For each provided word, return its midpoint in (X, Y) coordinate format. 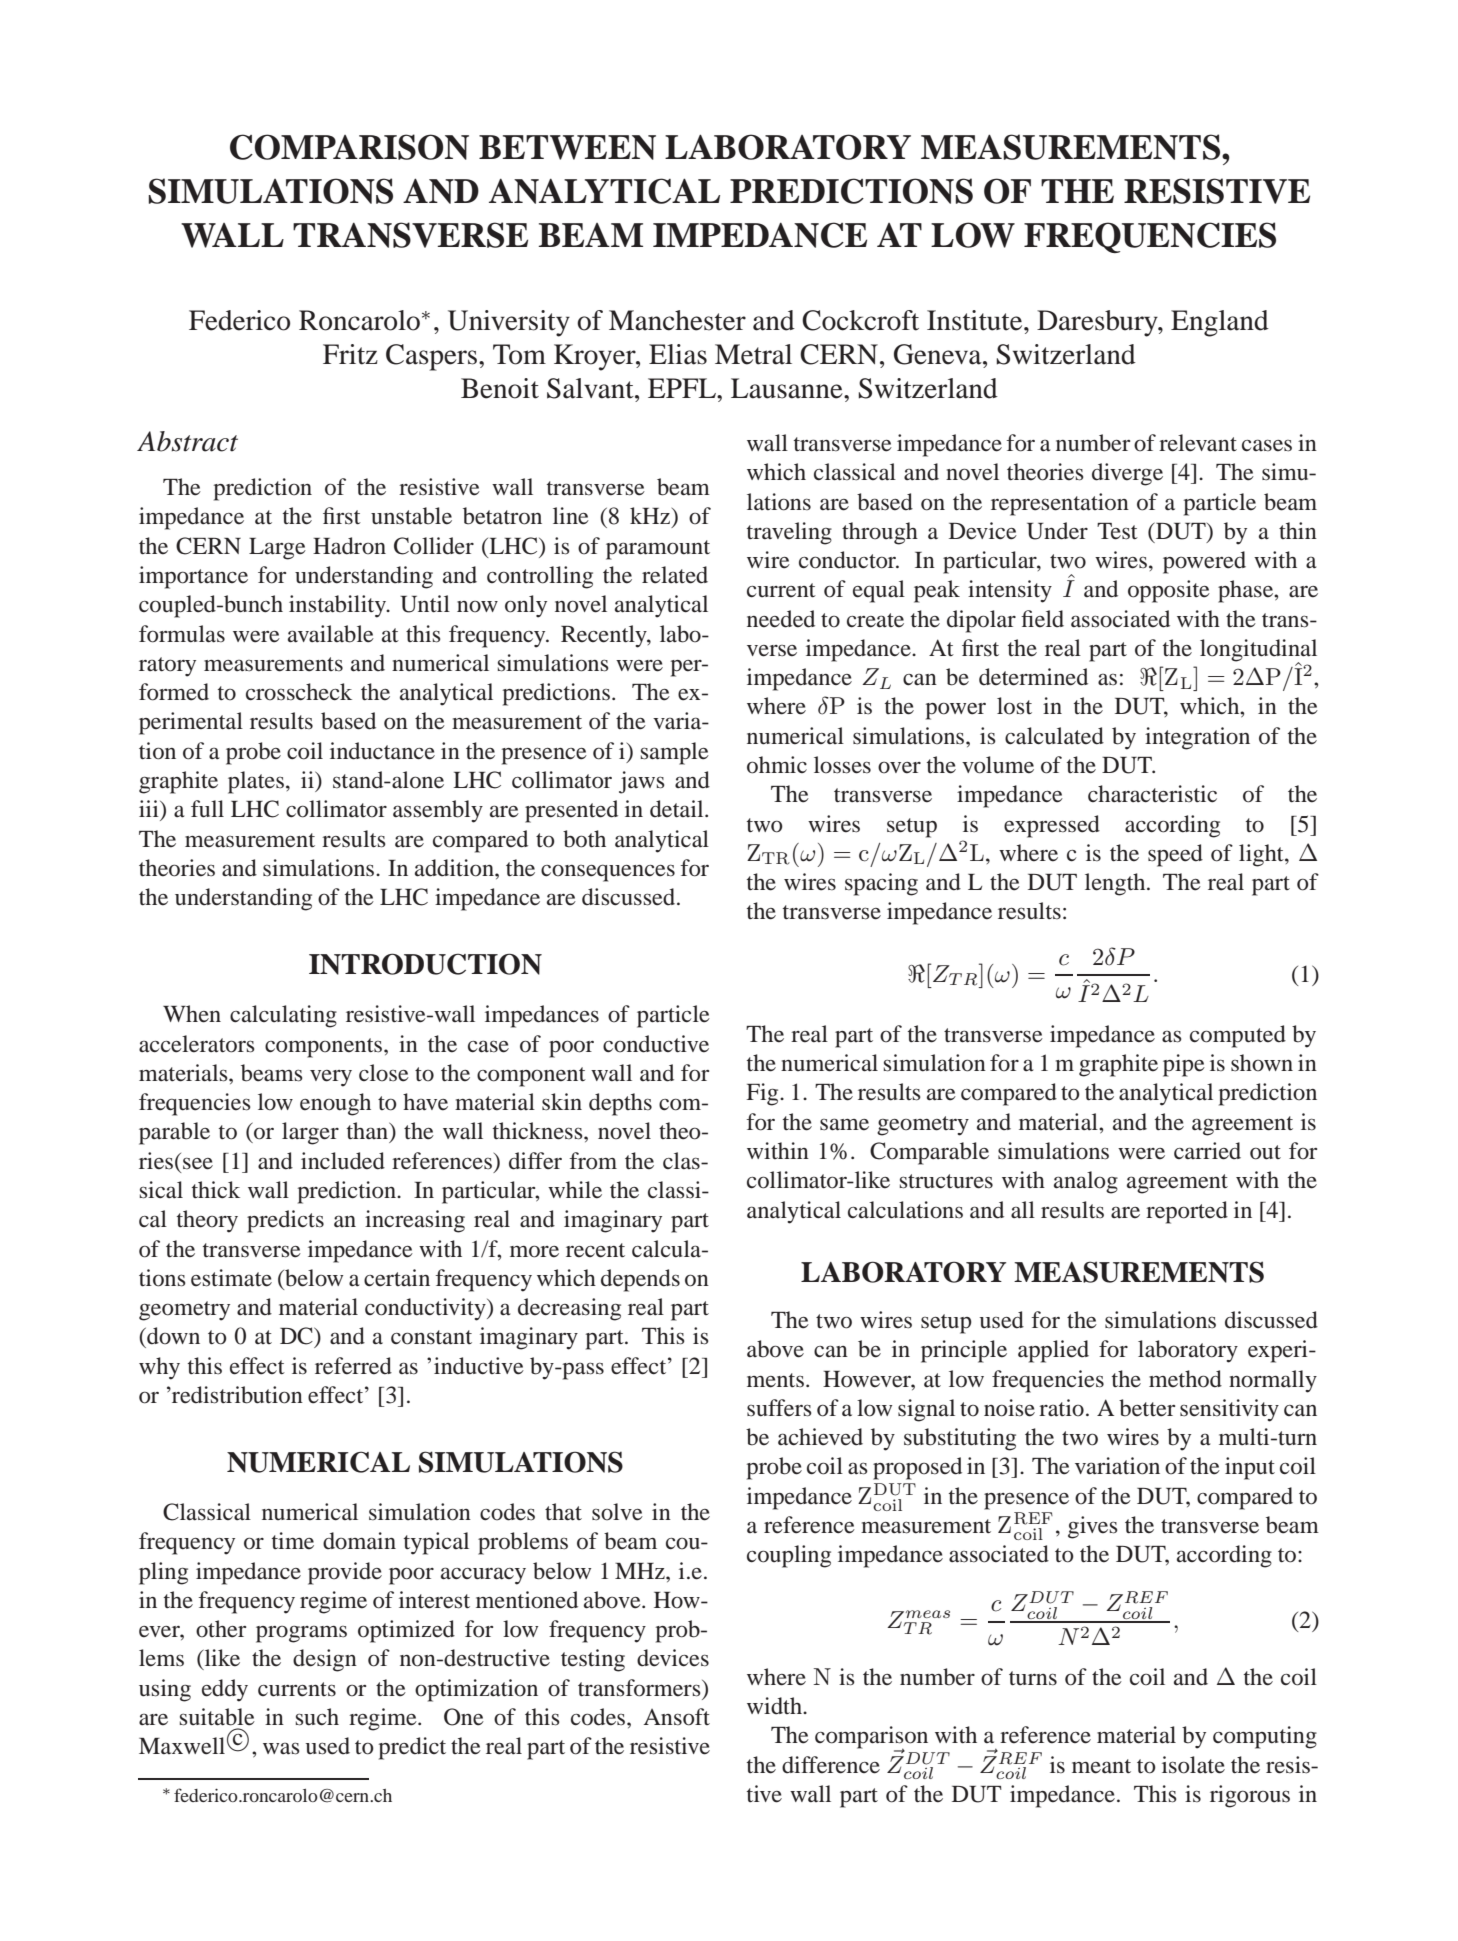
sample (675, 753)
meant (1101, 1766)
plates (256, 782)
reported (1187, 1212)
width (775, 1706)
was (281, 1748)
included (343, 1161)
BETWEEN (567, 147)
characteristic (1152, 794)
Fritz (350, 354)
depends (640, 1280)
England (1220, 323)
